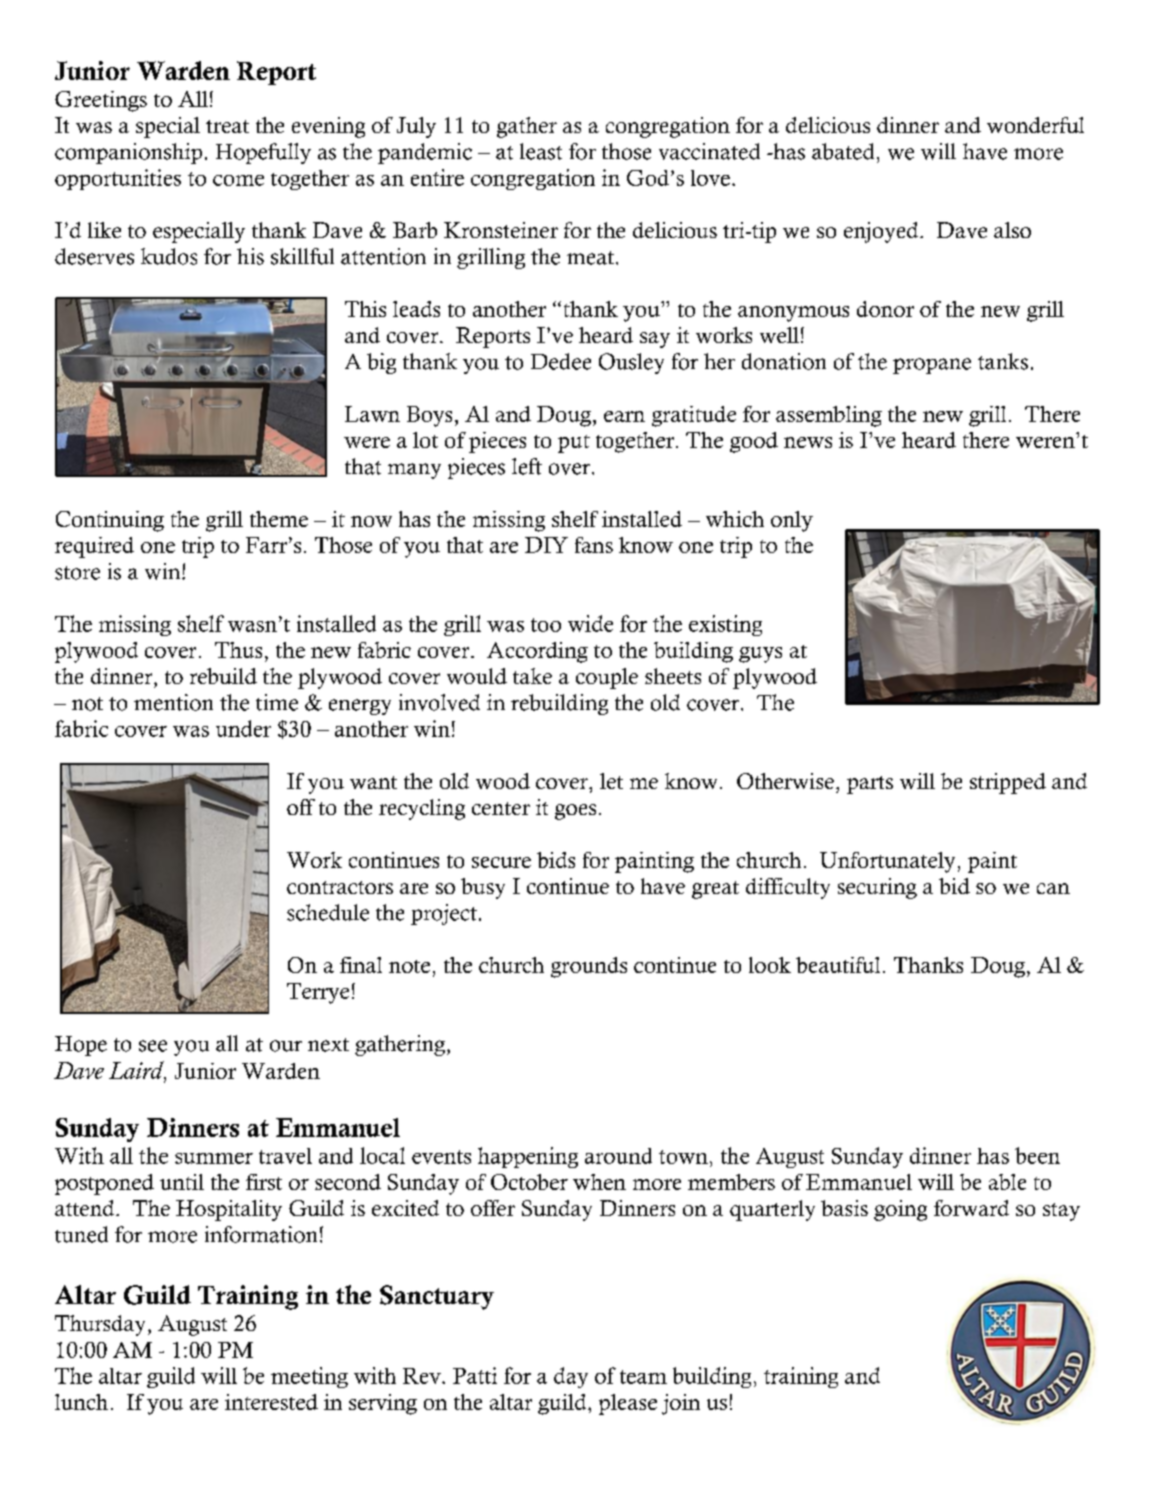  What do you see at coordinates (1035, 125) in the screenshot?
I see `wonderful` at bounding box center [1035, 125].
